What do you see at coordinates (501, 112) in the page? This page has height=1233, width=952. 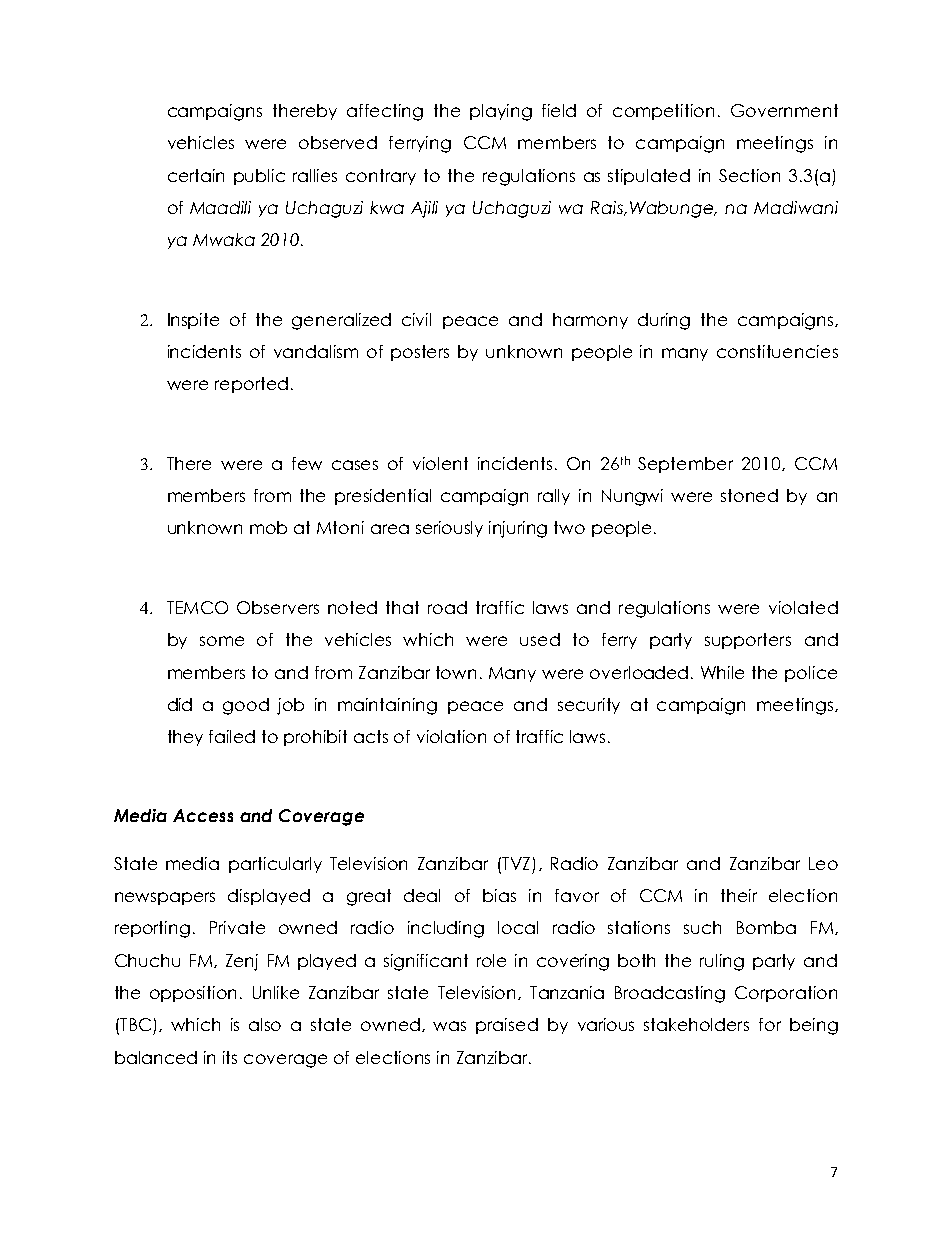 I see `playing` at bounding box center [501, 112].
